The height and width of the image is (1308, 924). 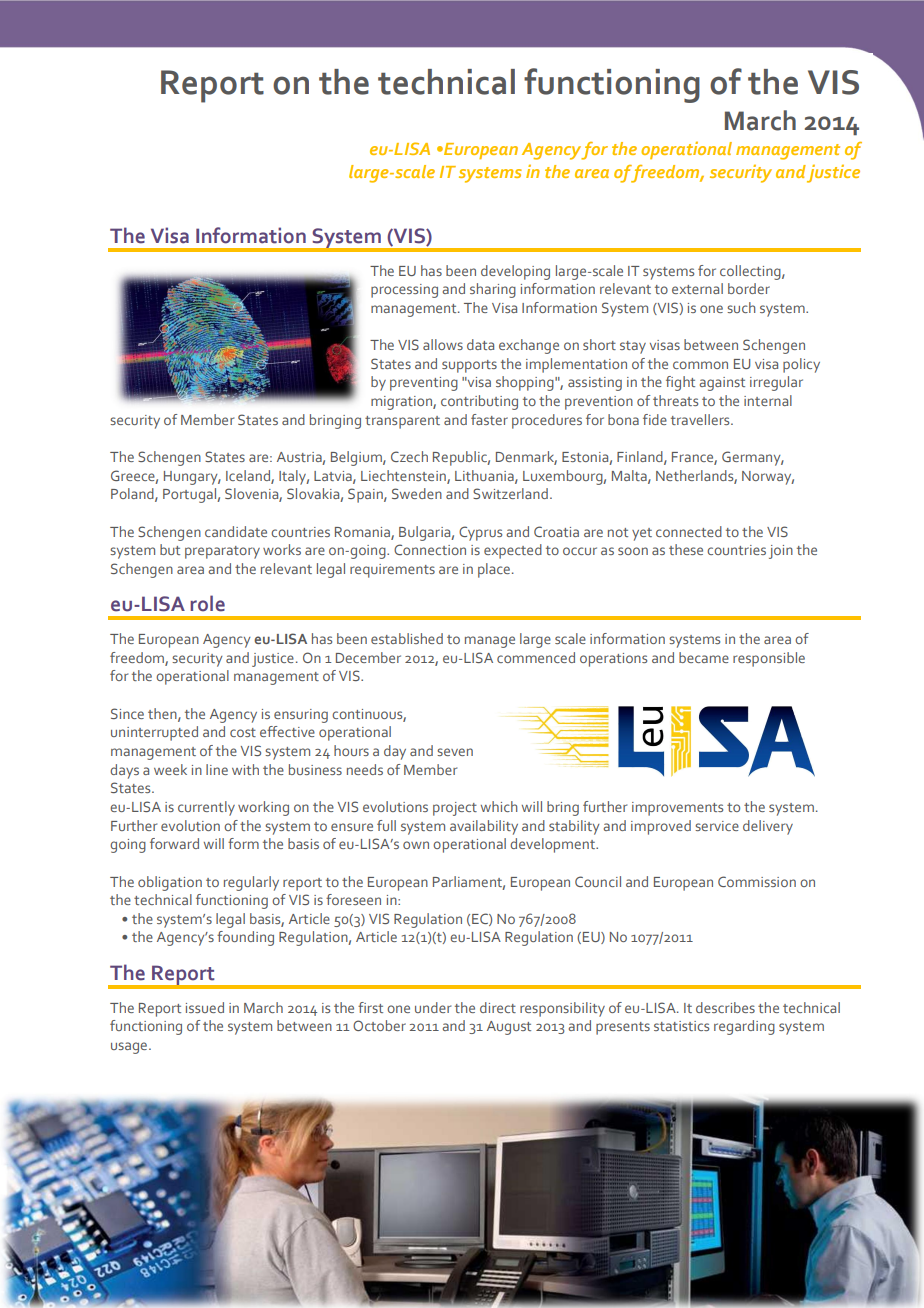 I want to click on external, so click(x=697, y=288).
